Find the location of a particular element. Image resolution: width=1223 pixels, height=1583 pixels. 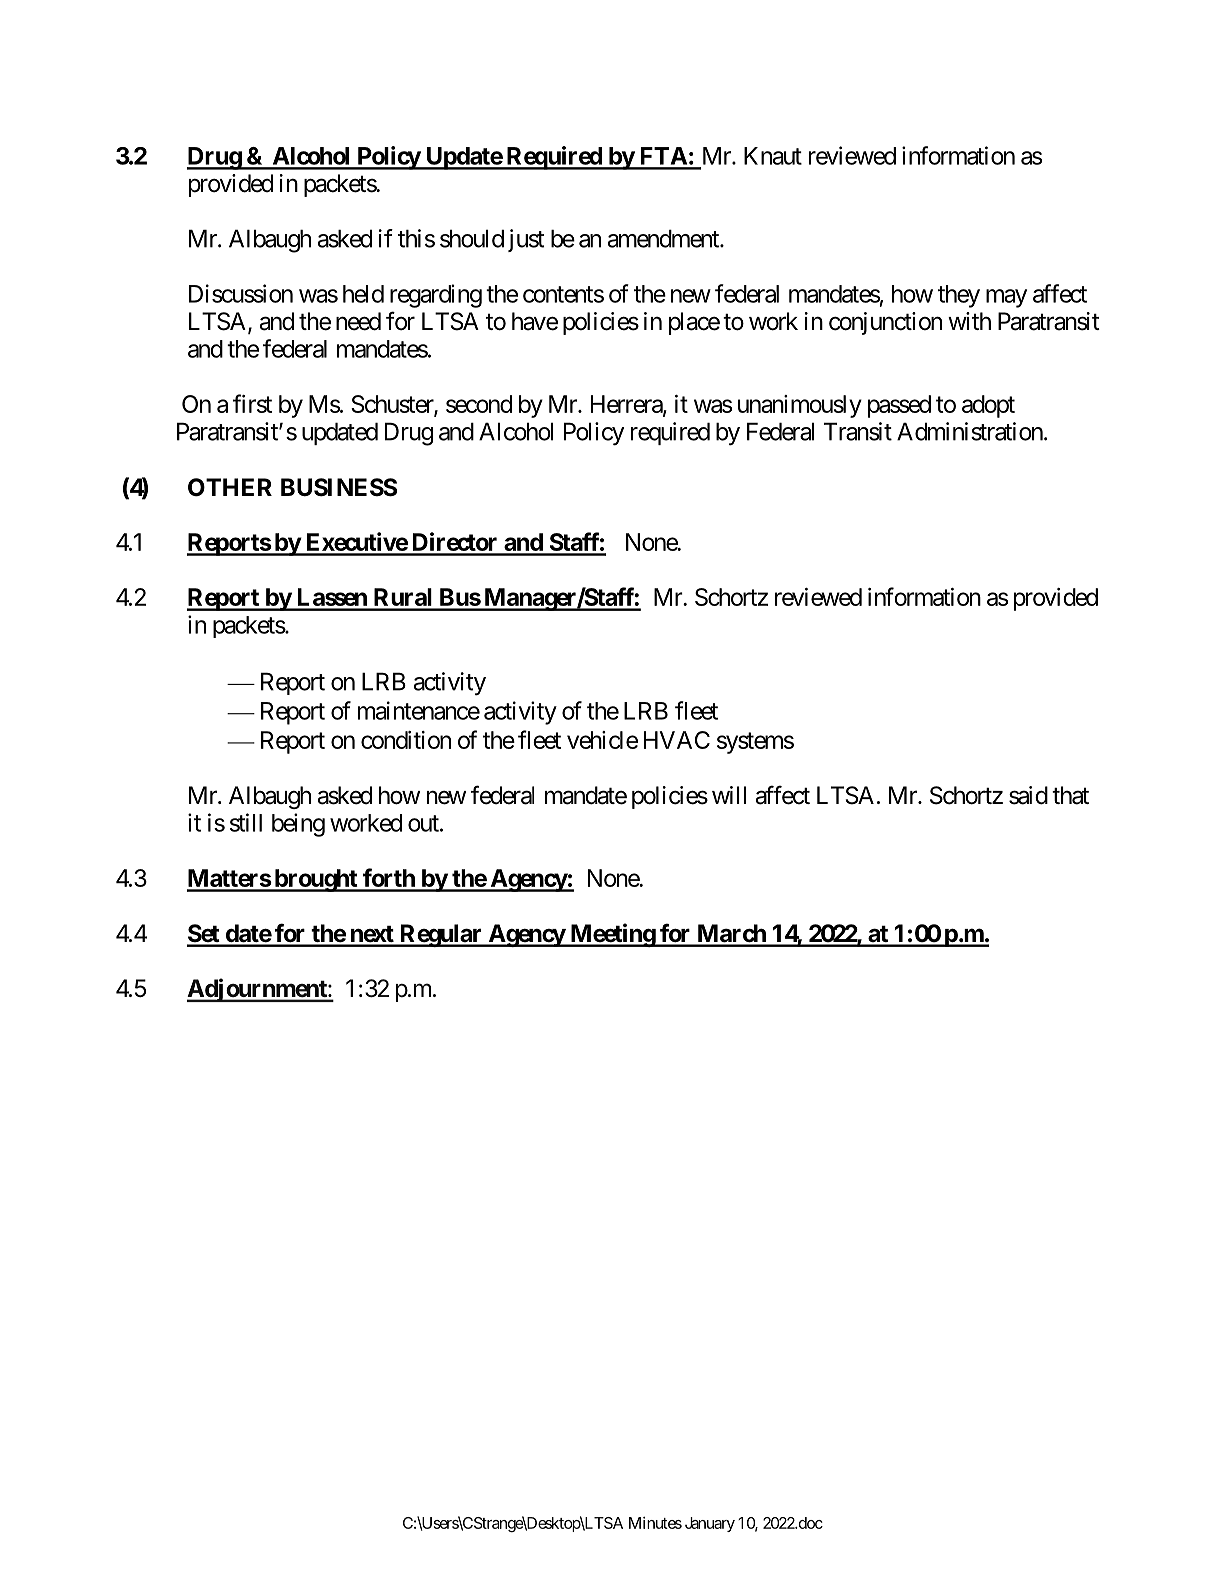

Schuster is located at coordinates (393, 405).
